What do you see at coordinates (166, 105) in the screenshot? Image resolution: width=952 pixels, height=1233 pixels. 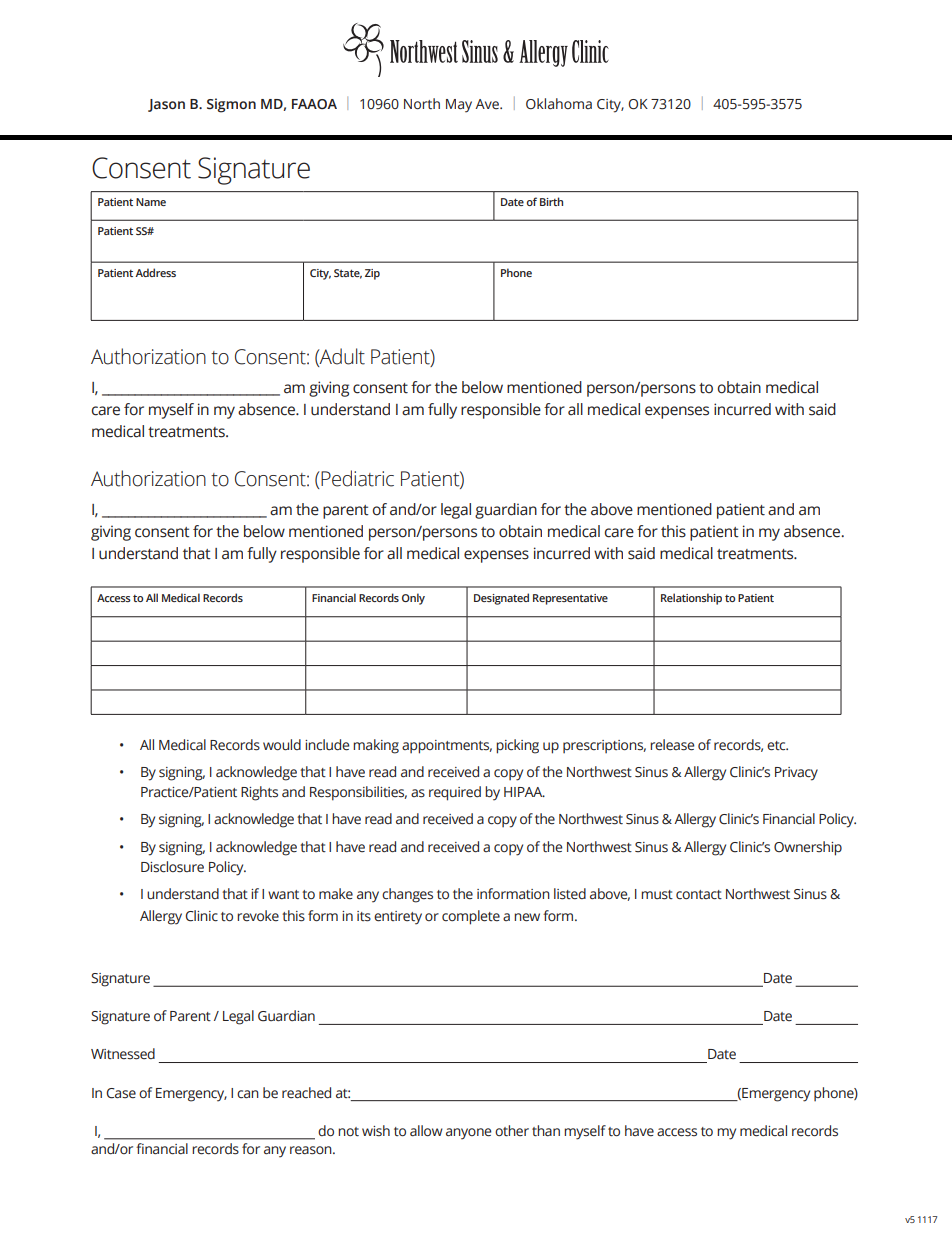 I see `Jason` at bounding box center [166, 105].
